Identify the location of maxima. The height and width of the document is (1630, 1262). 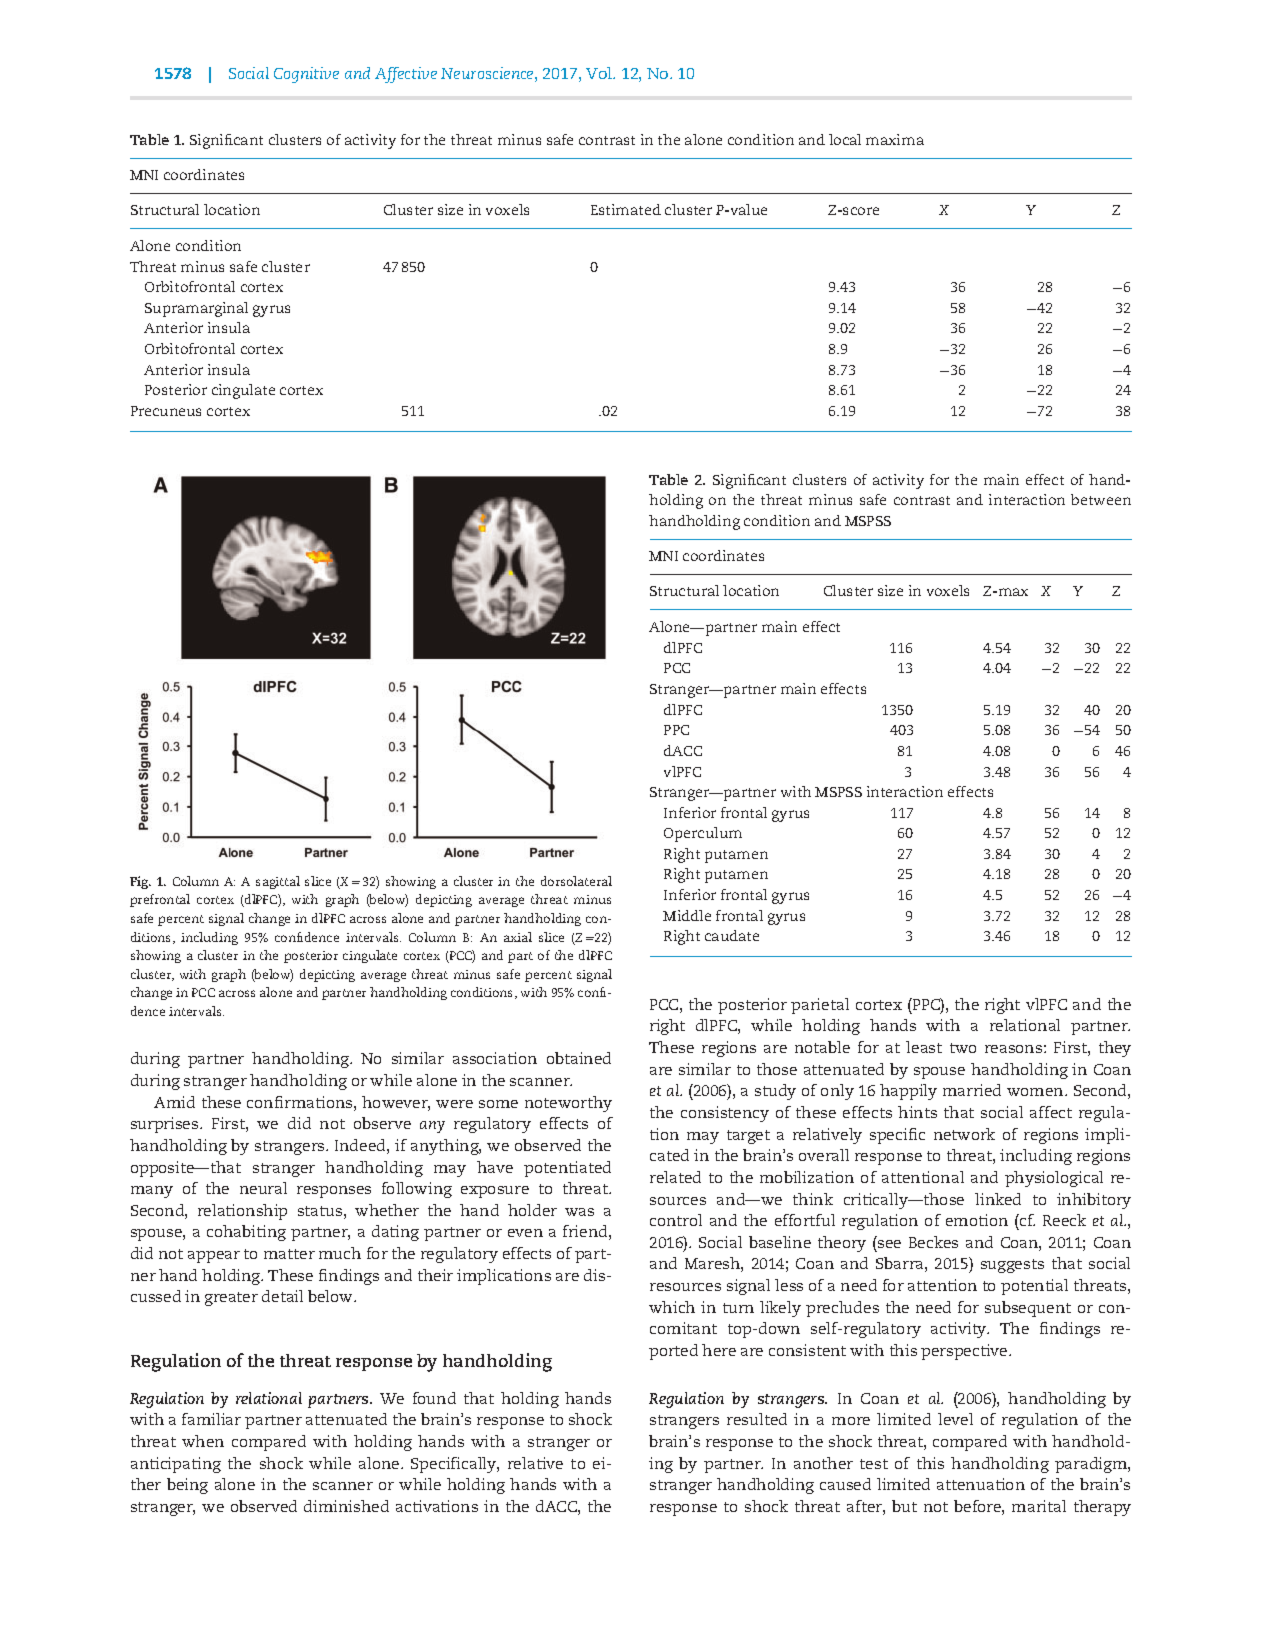
(895, 139).
